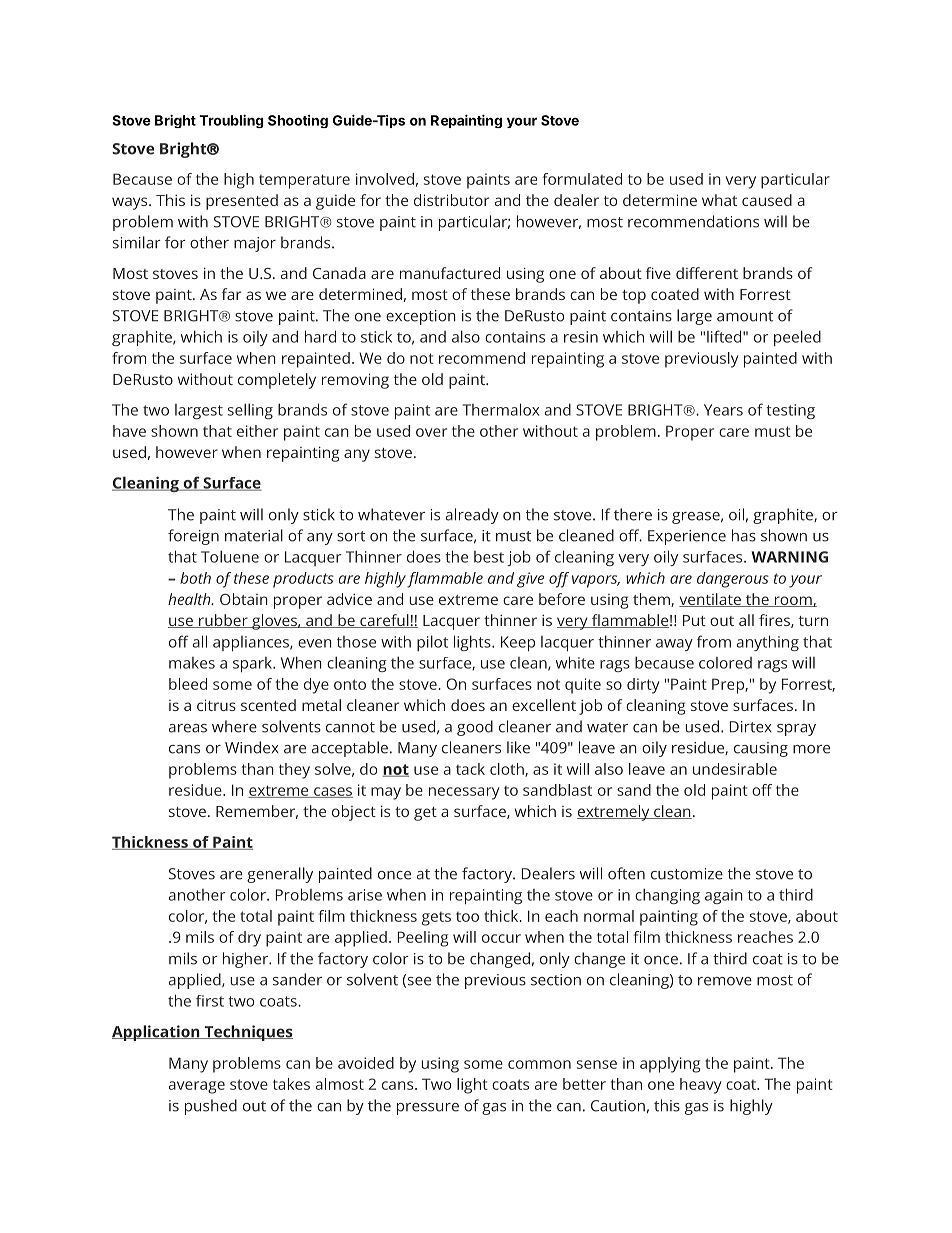 The image size is (952, 1233). I want to click on over, so click(431, 432).
